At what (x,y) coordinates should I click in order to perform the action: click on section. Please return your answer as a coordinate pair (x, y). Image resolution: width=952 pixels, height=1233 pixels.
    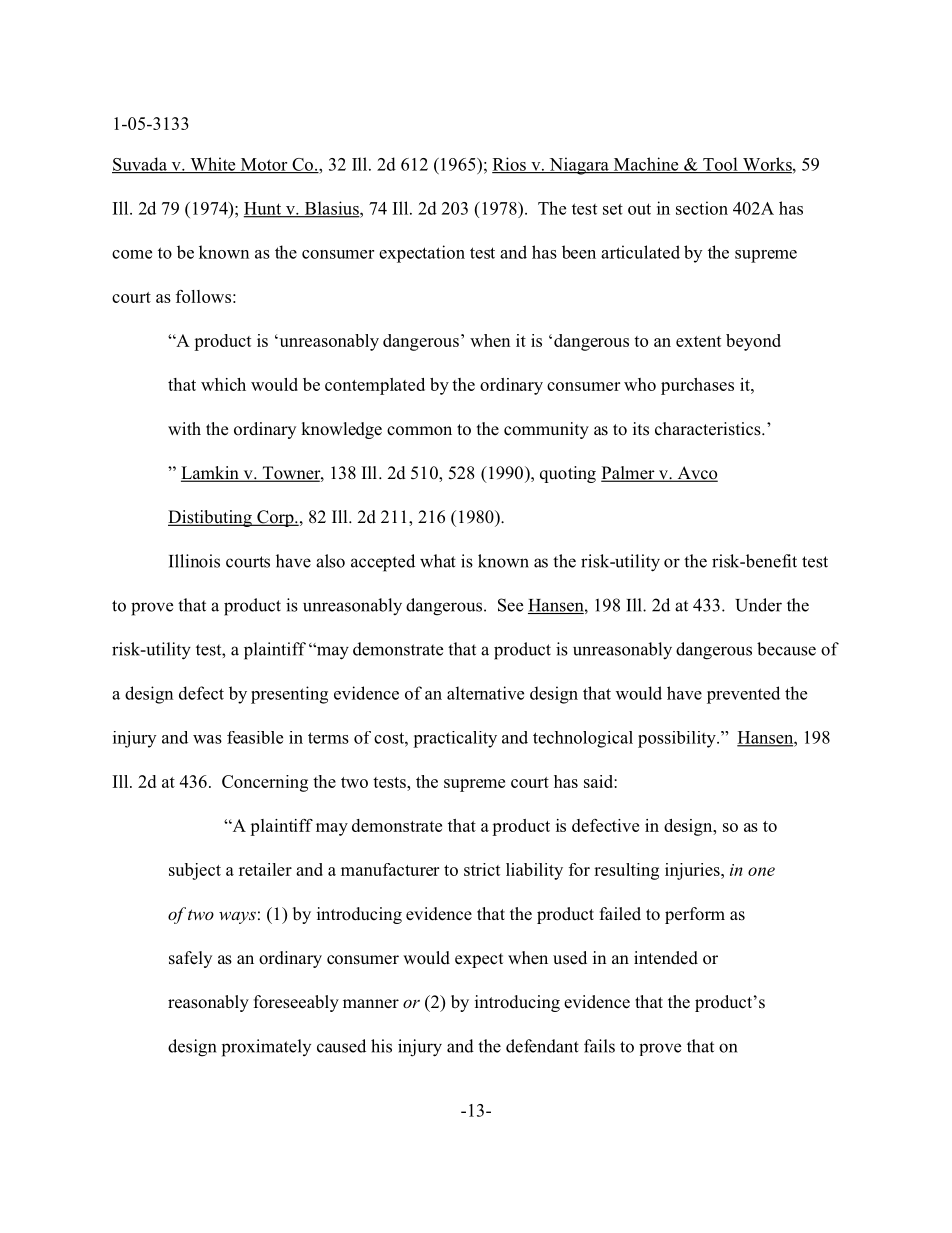
    Looking at the image, I should click on (702, 208).
